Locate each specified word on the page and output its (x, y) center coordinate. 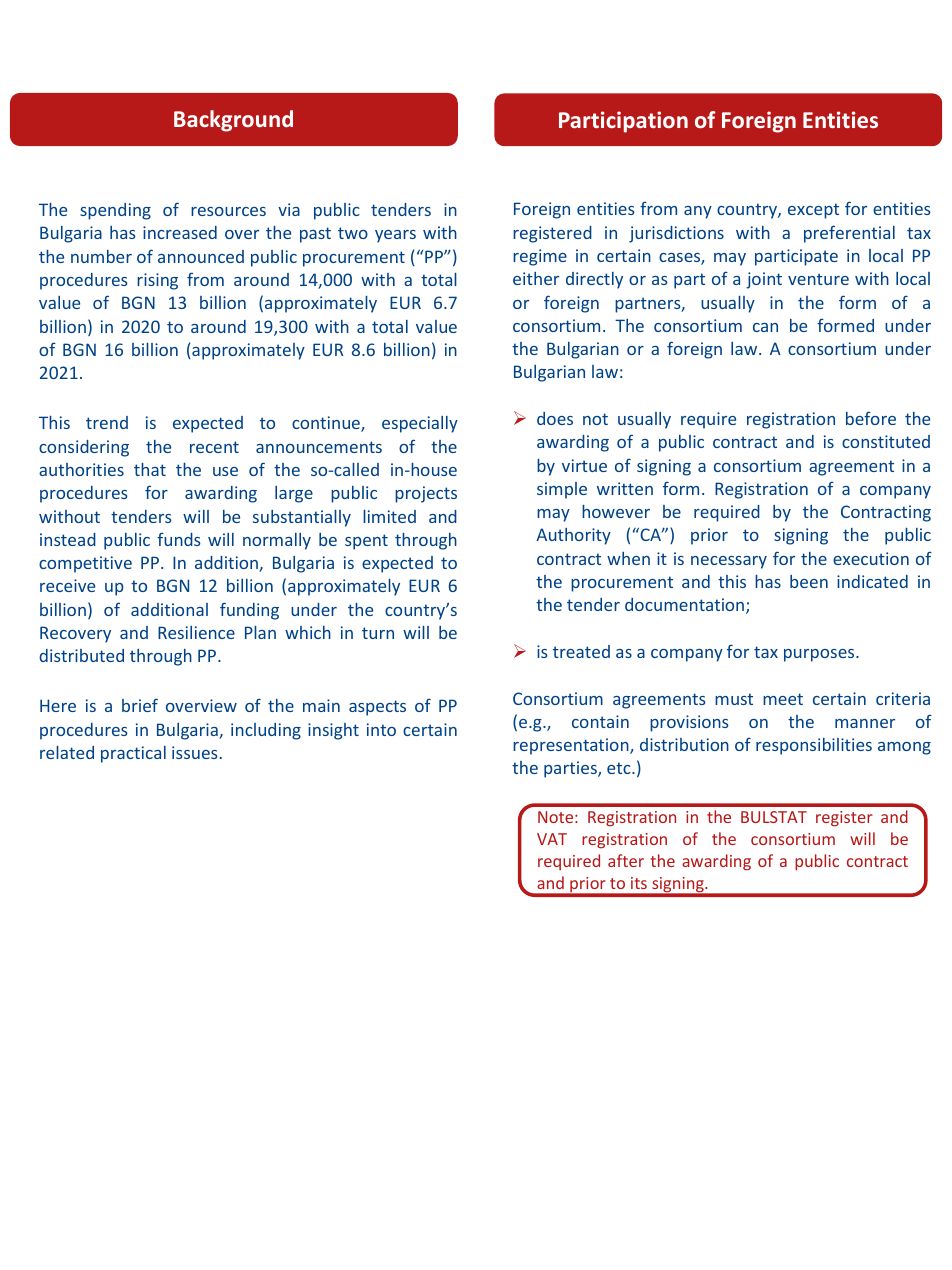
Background (233, 121)
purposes (820, 655)
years (395, 236)
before (871, 418)
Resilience (196, 632)
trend (107, 422)
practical (133, 754)
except (813, 211)
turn (378, 633)
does (555, 418)
